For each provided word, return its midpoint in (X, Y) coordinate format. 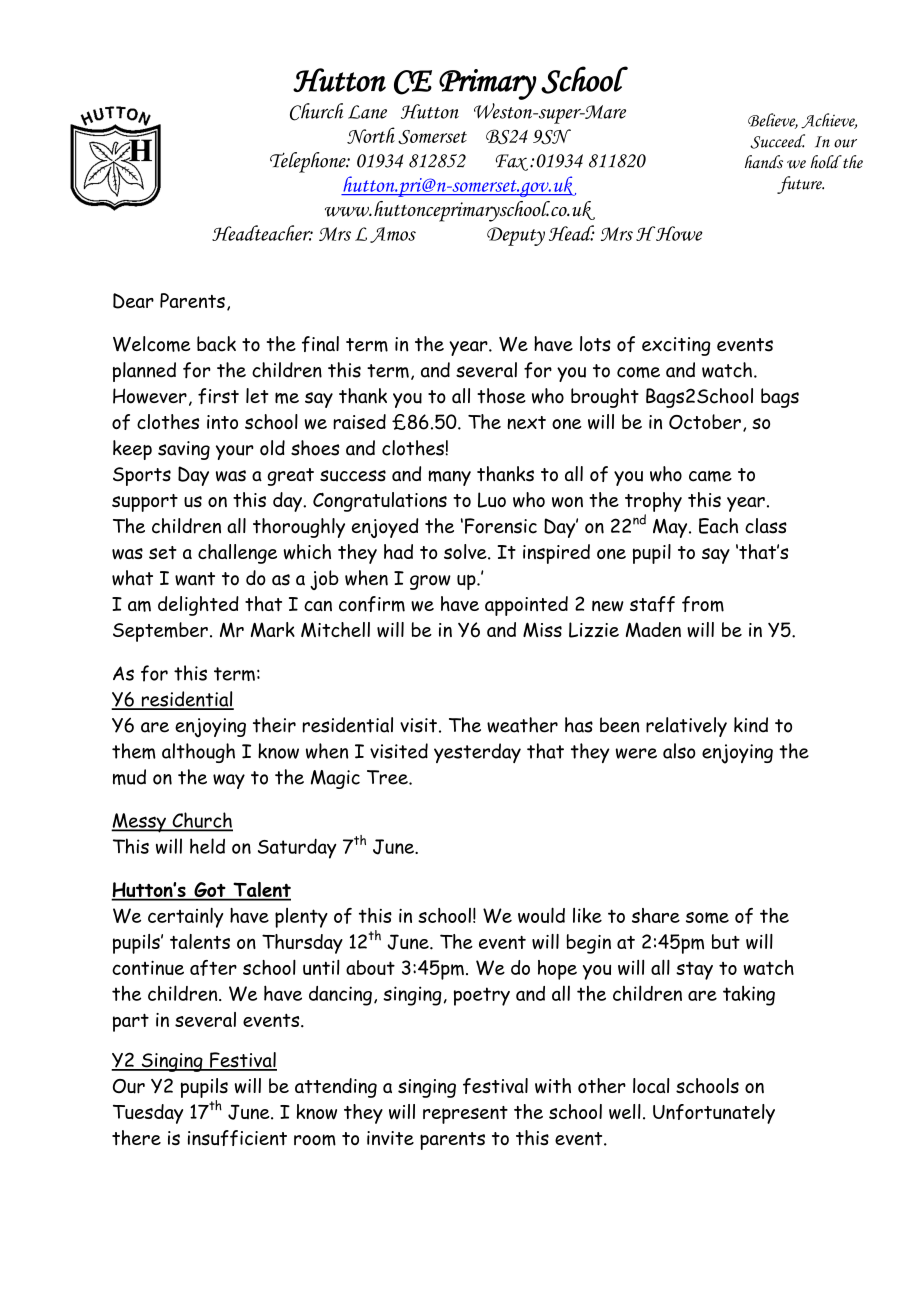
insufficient (237, 1138)
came (710, 476)
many (449, 478)
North (371, 135)
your (235, 452)
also (679, 751)
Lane (367, 112)
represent (465, 1115)
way (229, 781)
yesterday (477, 753)
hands (764, 162)
